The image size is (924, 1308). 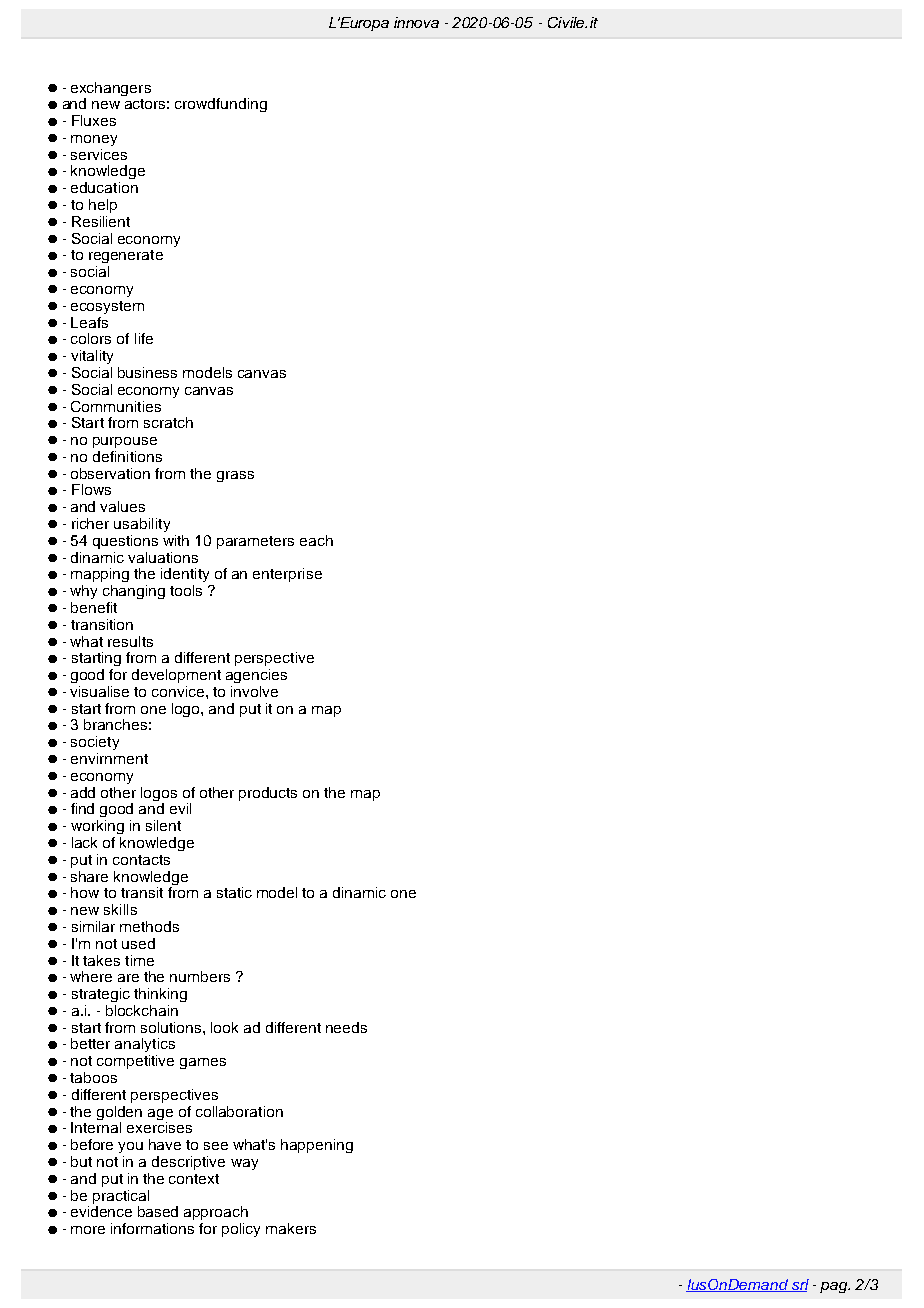 I want to click on products, so click(x=268, y=794).
